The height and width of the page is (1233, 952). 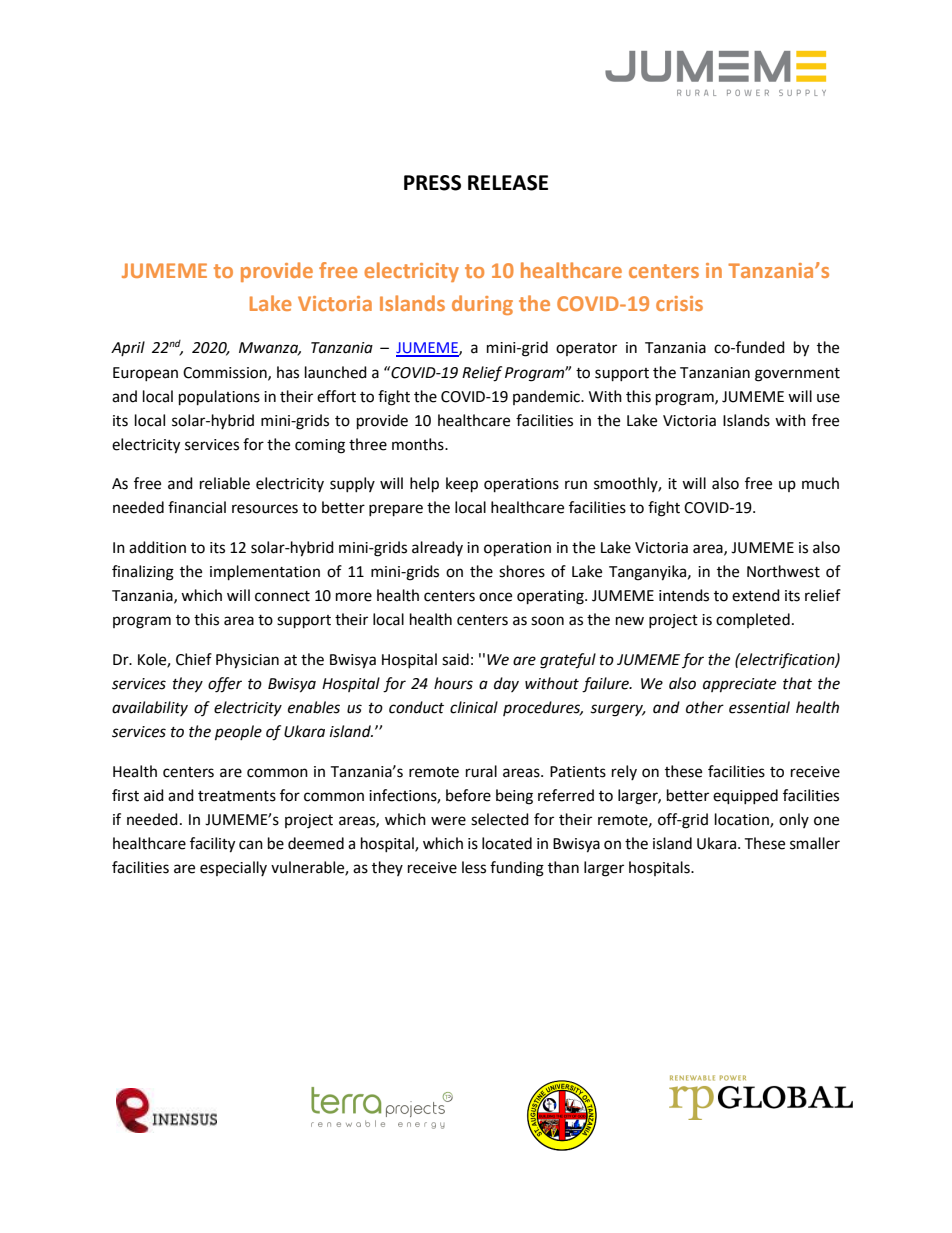 What do you see at coordinates (212, 845) in the page?
I see `facility` at bounding box center [212, 845].
